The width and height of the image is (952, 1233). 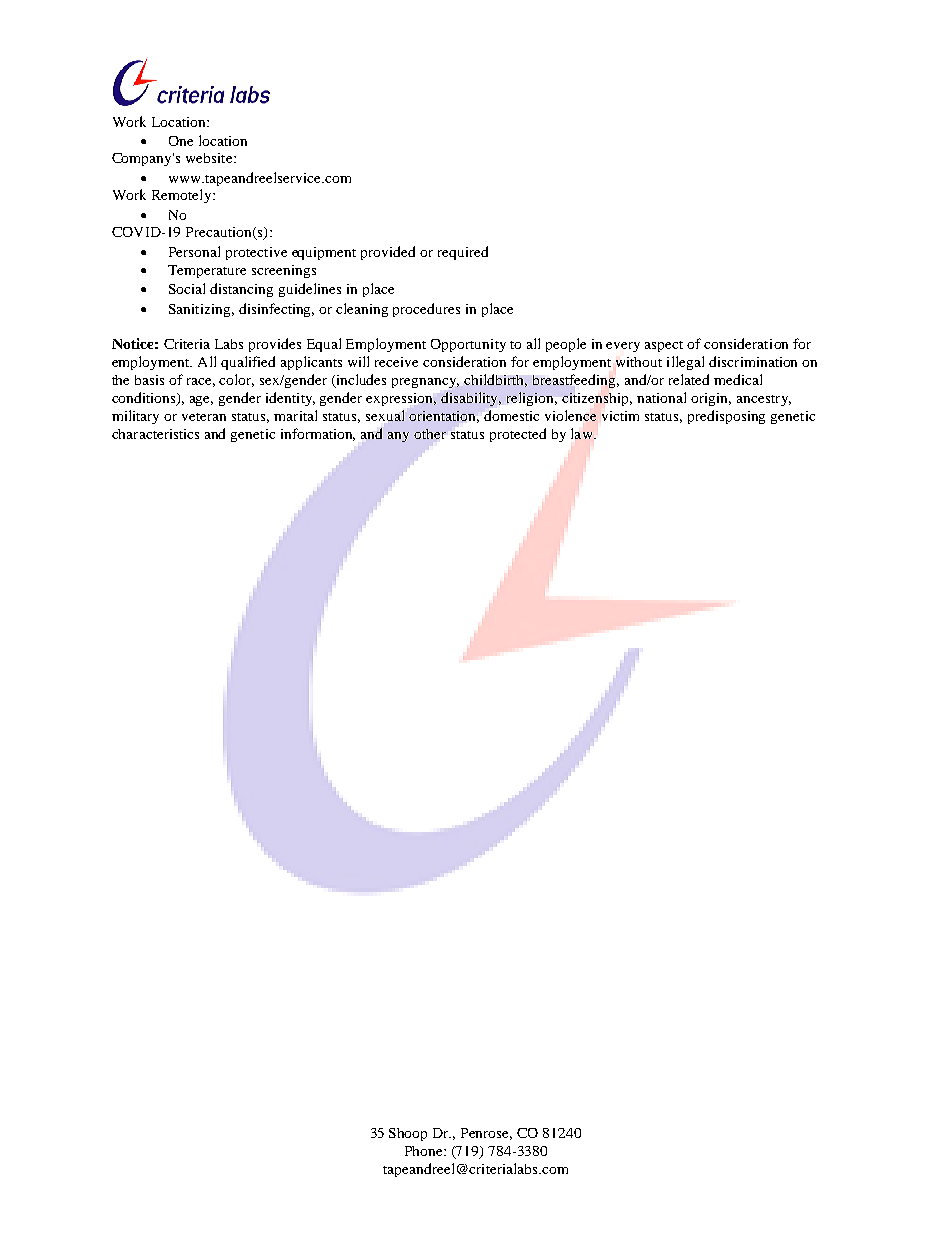 What do you see at coordinates (583, 433) in the image?
I see `law` at bounding box center [583, 433].
